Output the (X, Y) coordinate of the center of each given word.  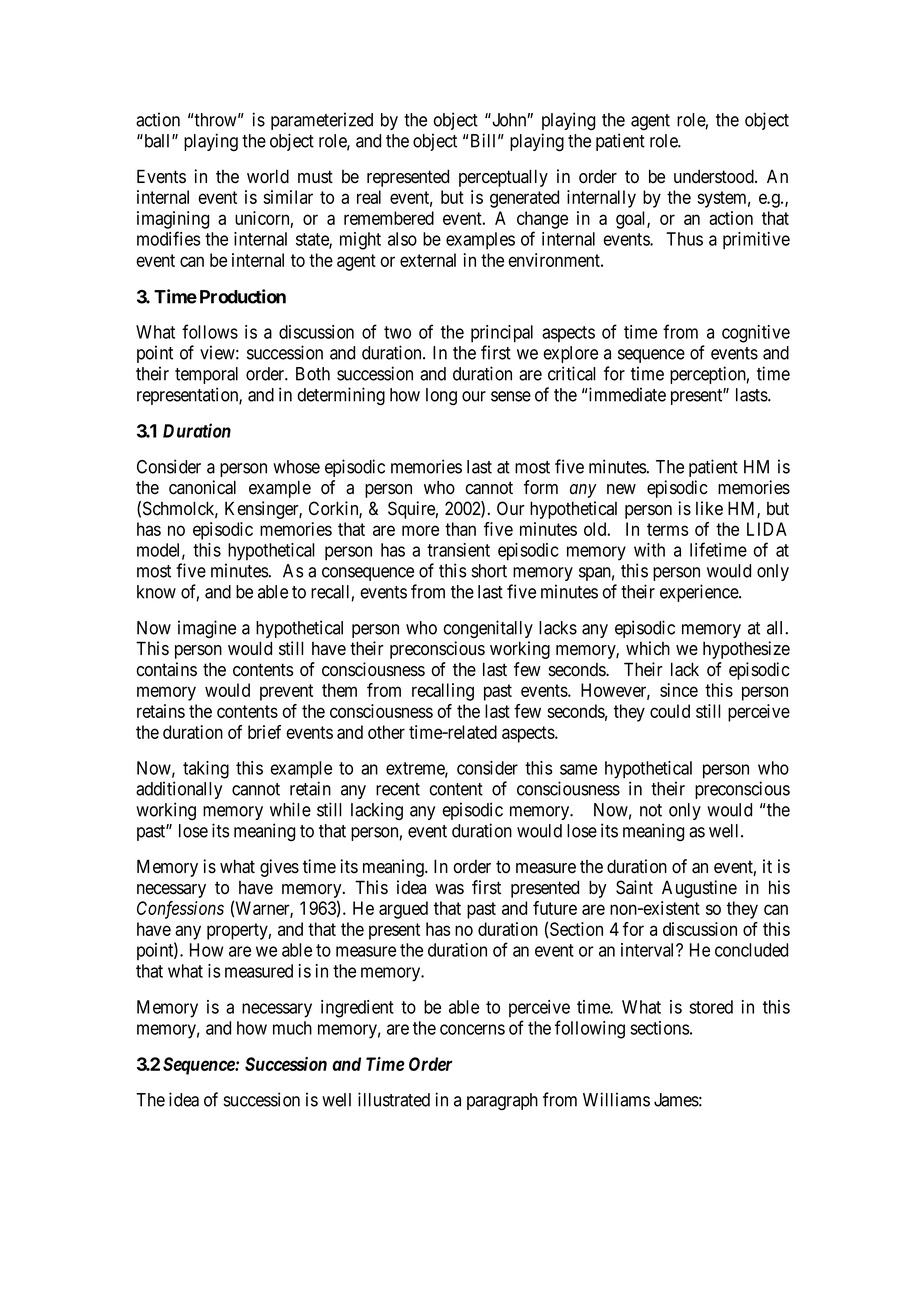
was (449, 889)
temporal (206, 375)
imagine (207, 629)
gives (279, 868)
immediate (626, 394)
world (268, 176)
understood (715, 176)
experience (700, 593)
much (292, 1028)
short (489, 571)
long (441, 396)
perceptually (503, 178)
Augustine (699, 889)
